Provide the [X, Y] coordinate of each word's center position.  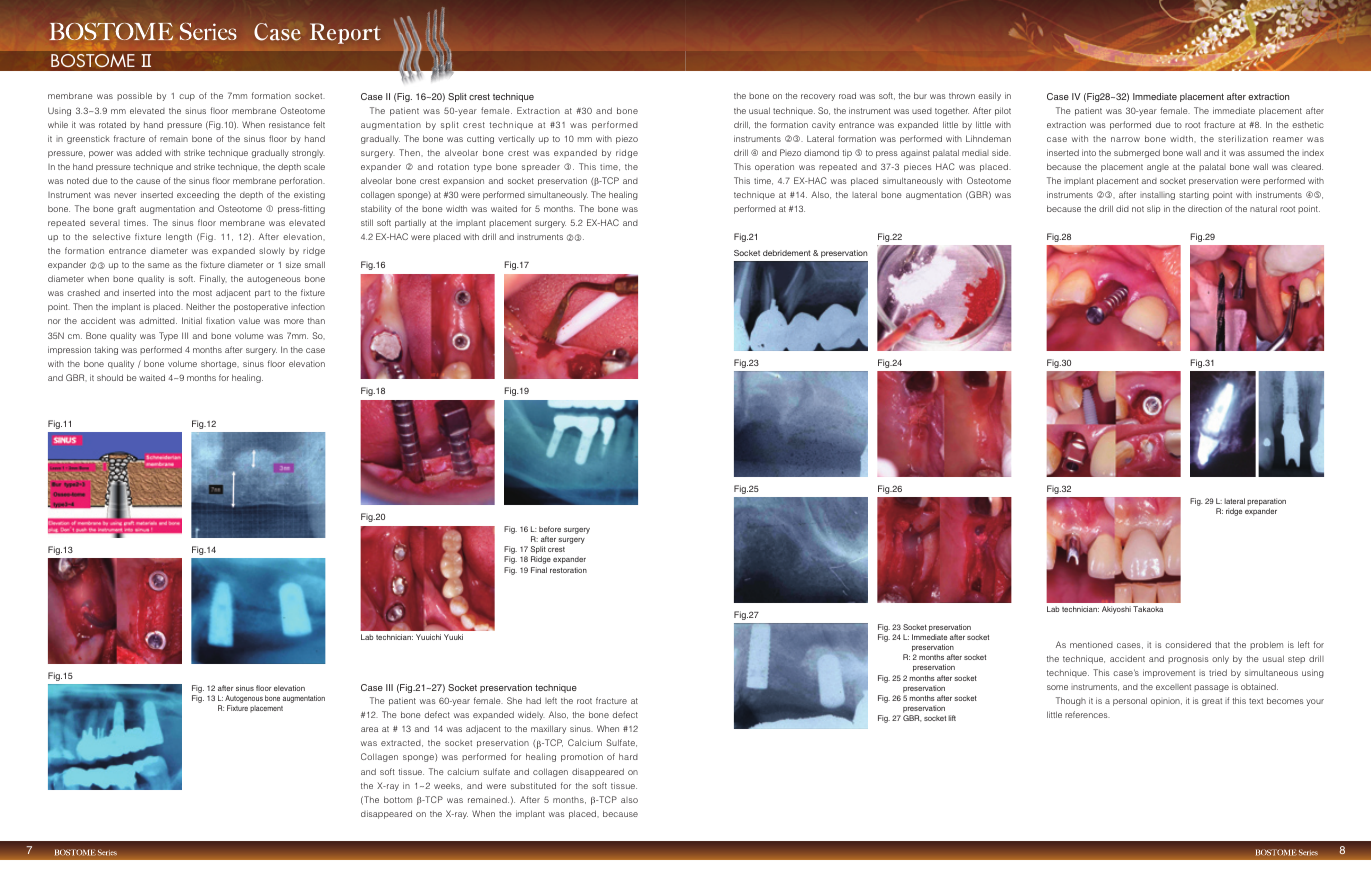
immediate [1234, 110]
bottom [398, 799]
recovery [818, 97]
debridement [787, 253]
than [316, 321]
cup [187, 97]
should [110, 377]
